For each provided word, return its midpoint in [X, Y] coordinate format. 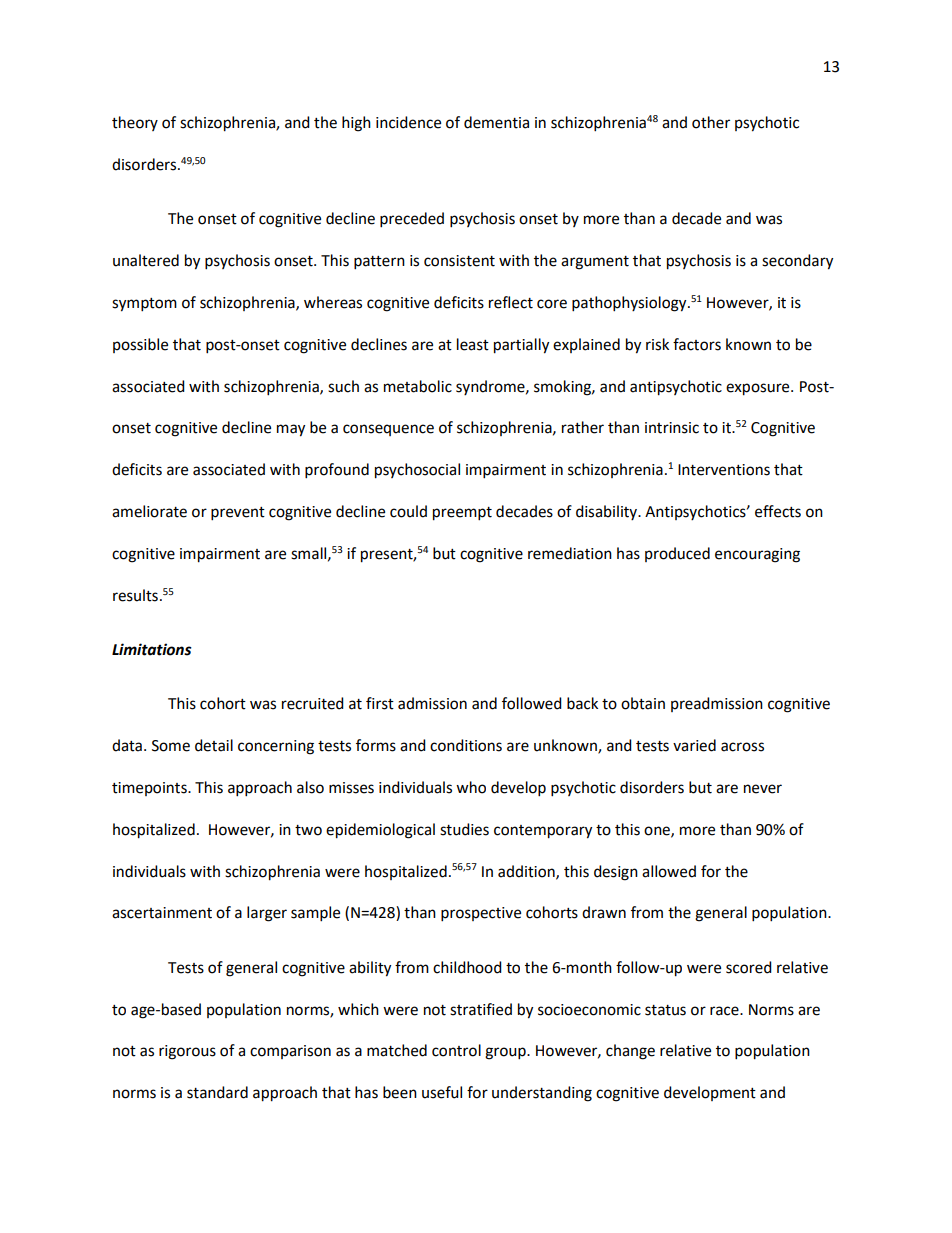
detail [214, 745]
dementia [496, 122]
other [711, 122]
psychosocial [417, 471]
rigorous [187, 1052]
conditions [466, 745]
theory [135, 123]
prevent [238, 514]
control [456, 1050]
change [630, 1052]
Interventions [724, 470]
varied [694, 745]
